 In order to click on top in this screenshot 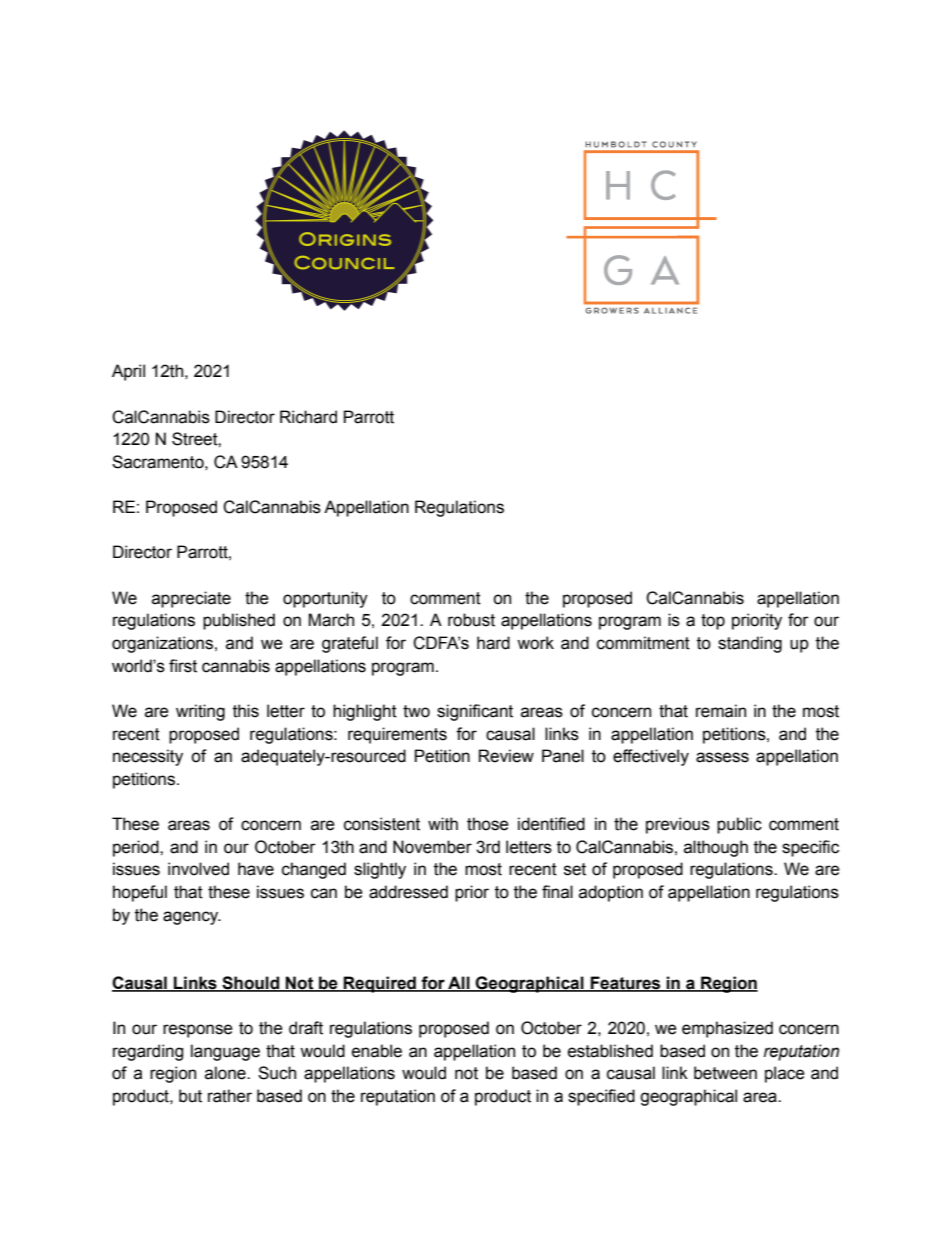, I will do `click(713, 622)`.
